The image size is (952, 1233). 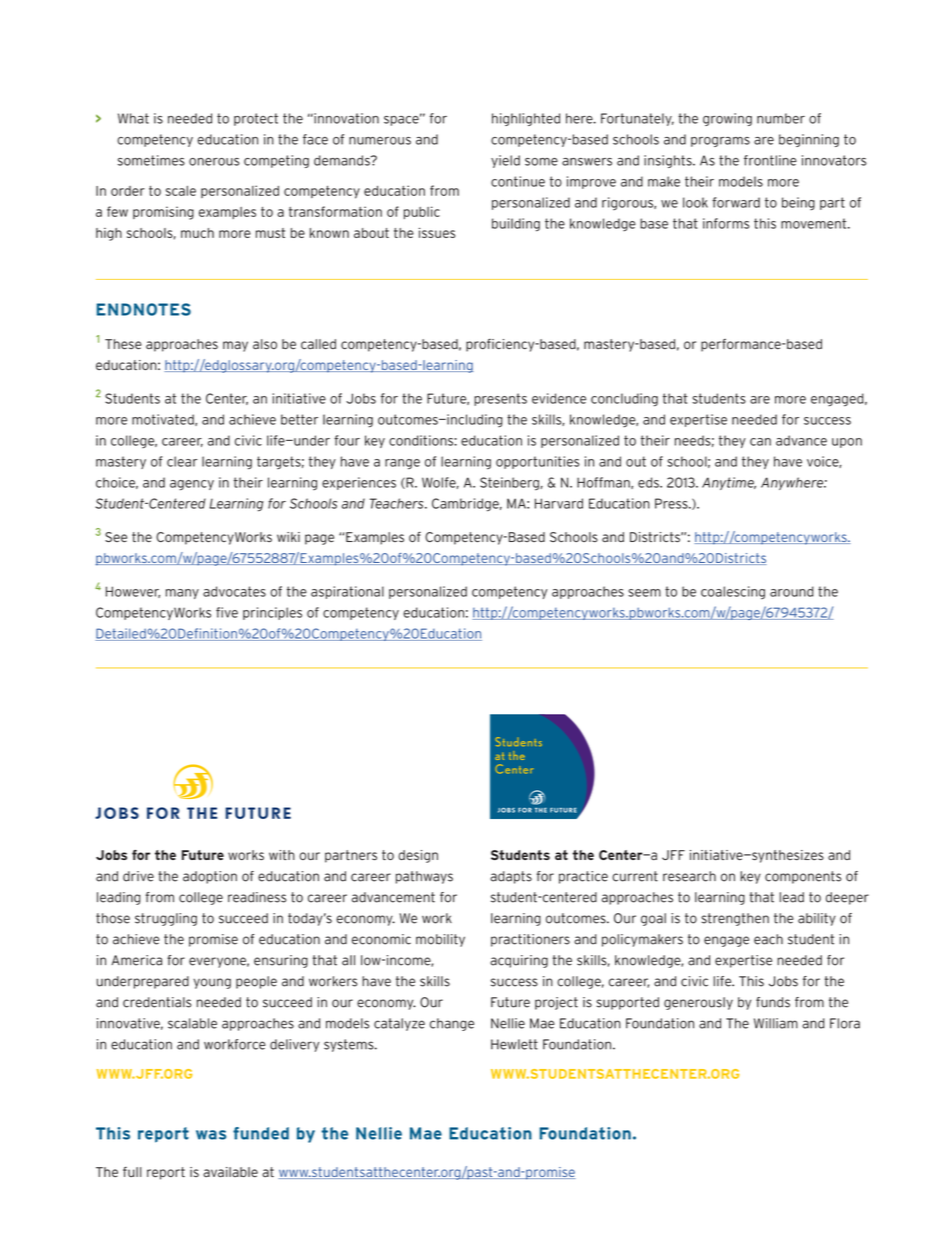 I want to click on presents, so click(x=500, y=399).
